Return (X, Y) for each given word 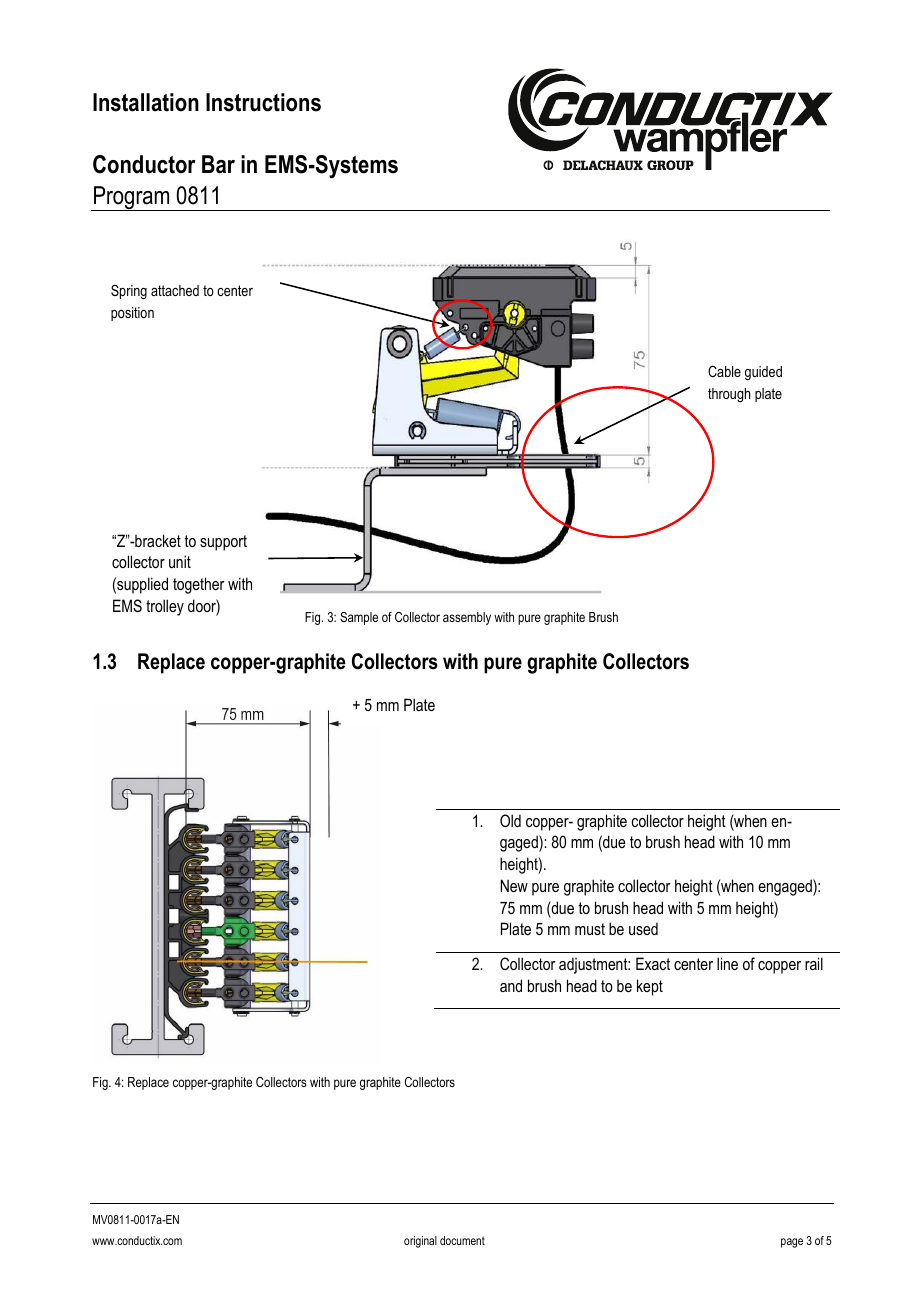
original (420, 1242)
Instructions (263, 102)
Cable (724, 371)
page (792, 1243)
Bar (218, 164)
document (462, 1240)
